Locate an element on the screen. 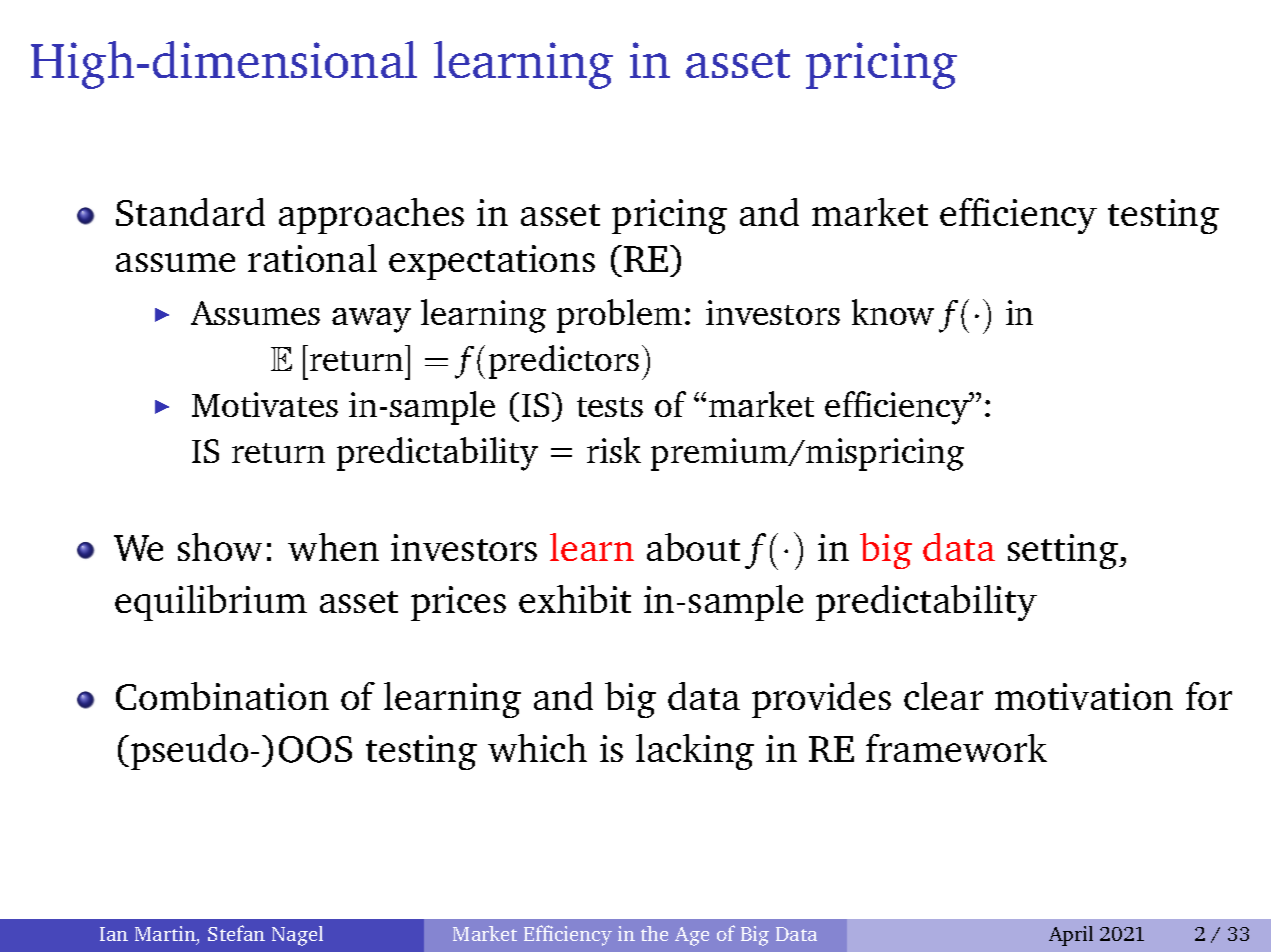  April is located at coordinates (1071, 936).
